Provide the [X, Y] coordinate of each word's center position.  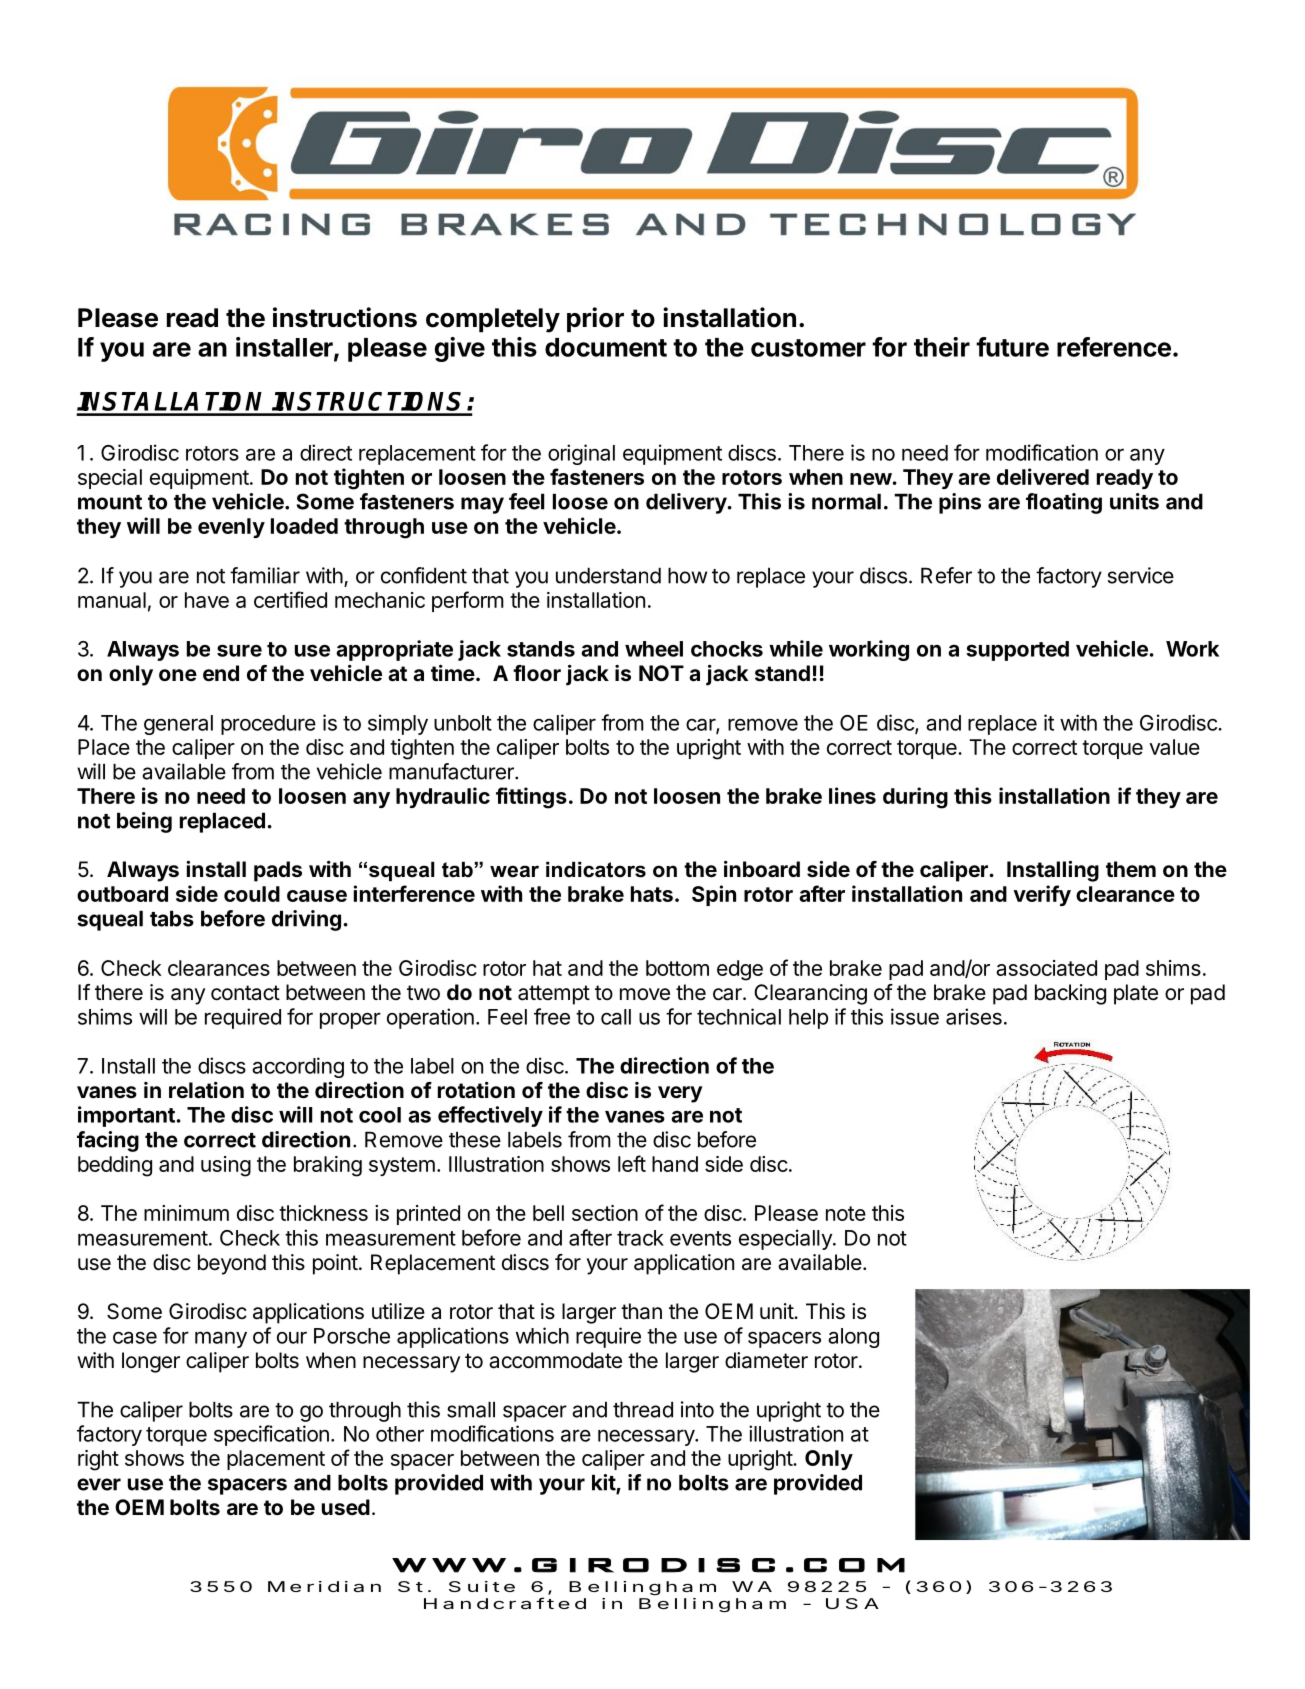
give [459, 349]
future [1012, 347]
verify [1042, 895]
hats [652, 894]
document [606, 347]
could [252, 894]
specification [271, 1435]
